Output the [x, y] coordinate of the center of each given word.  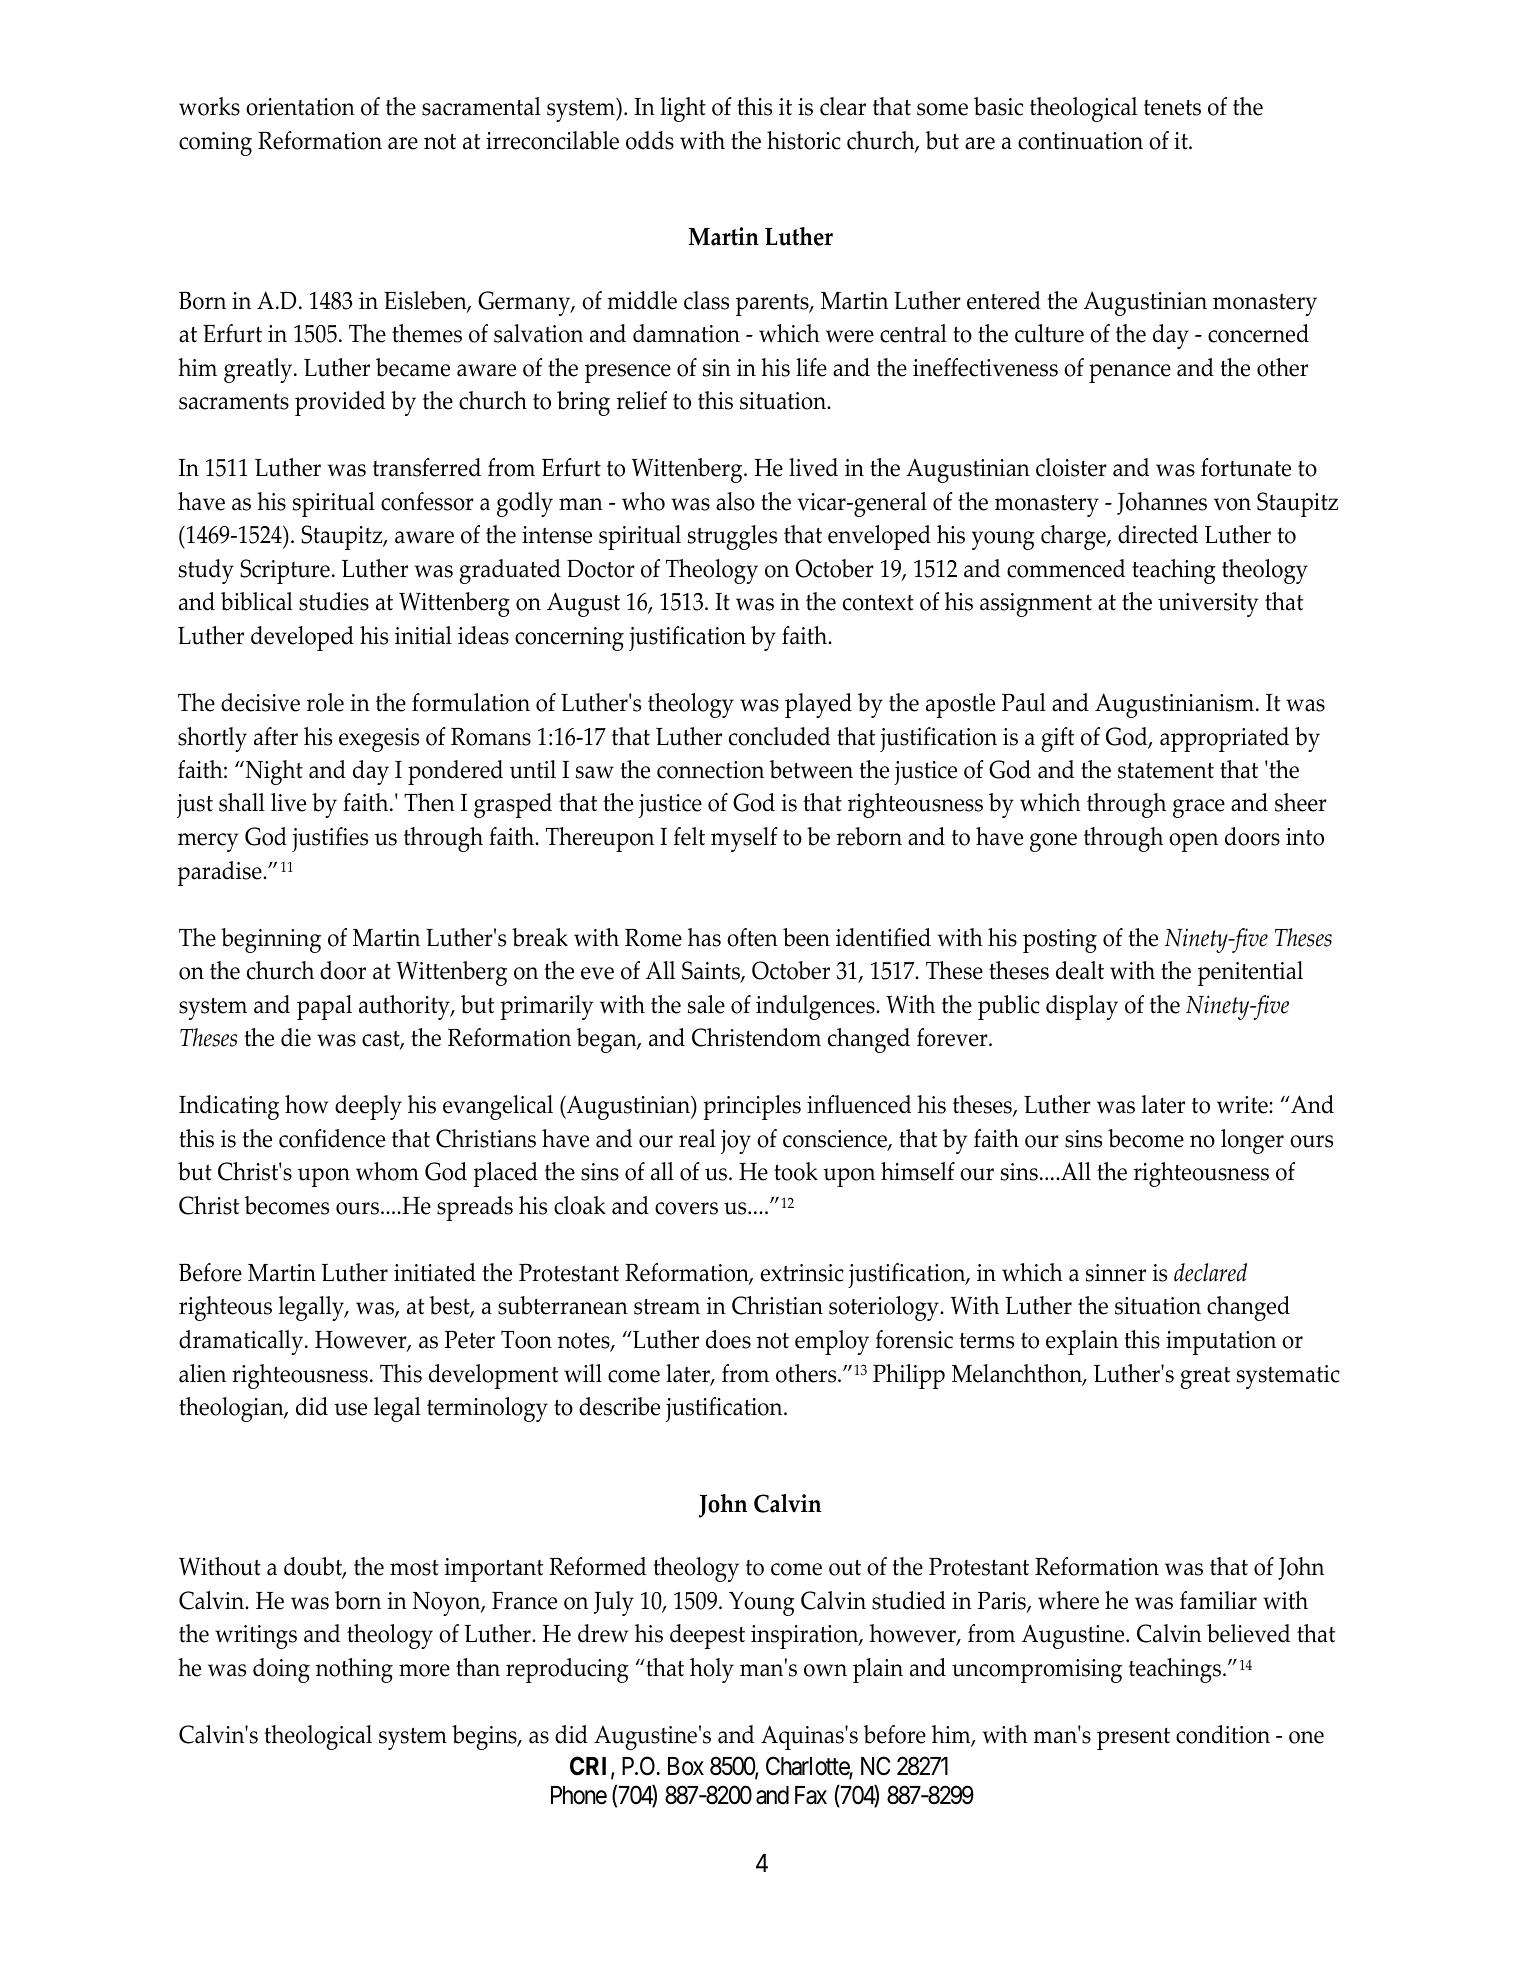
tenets [1172, 108]
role [325, 702]
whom [387, 1171]
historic [804, 140]
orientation [300, 107]
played [818, 705]
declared [1210, 1272]
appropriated [1224, 739]
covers [686, 1208]
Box [686, 1766]
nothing [354, 1670]
